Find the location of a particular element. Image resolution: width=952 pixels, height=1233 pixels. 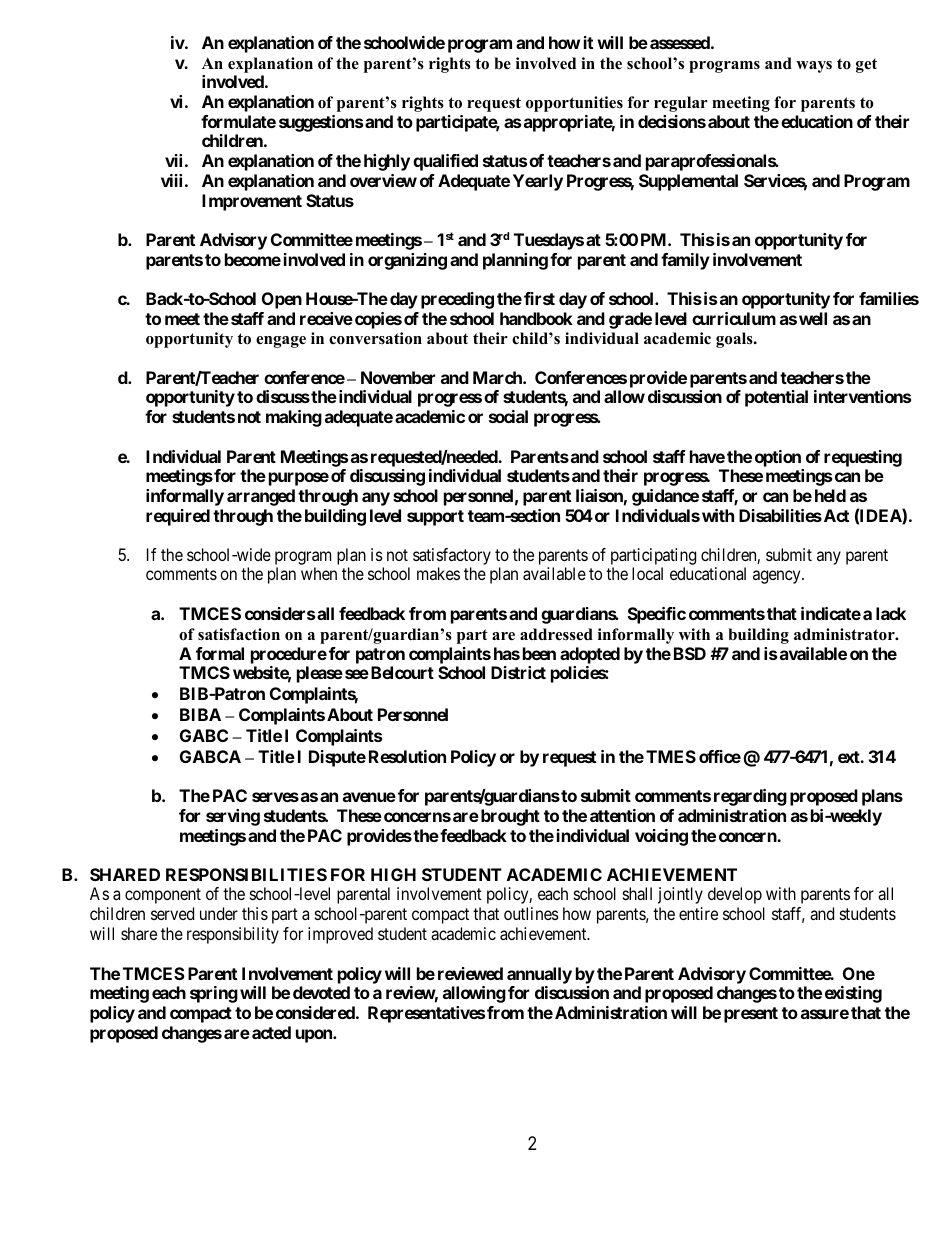

annually is located at coordinates (539, 975).
